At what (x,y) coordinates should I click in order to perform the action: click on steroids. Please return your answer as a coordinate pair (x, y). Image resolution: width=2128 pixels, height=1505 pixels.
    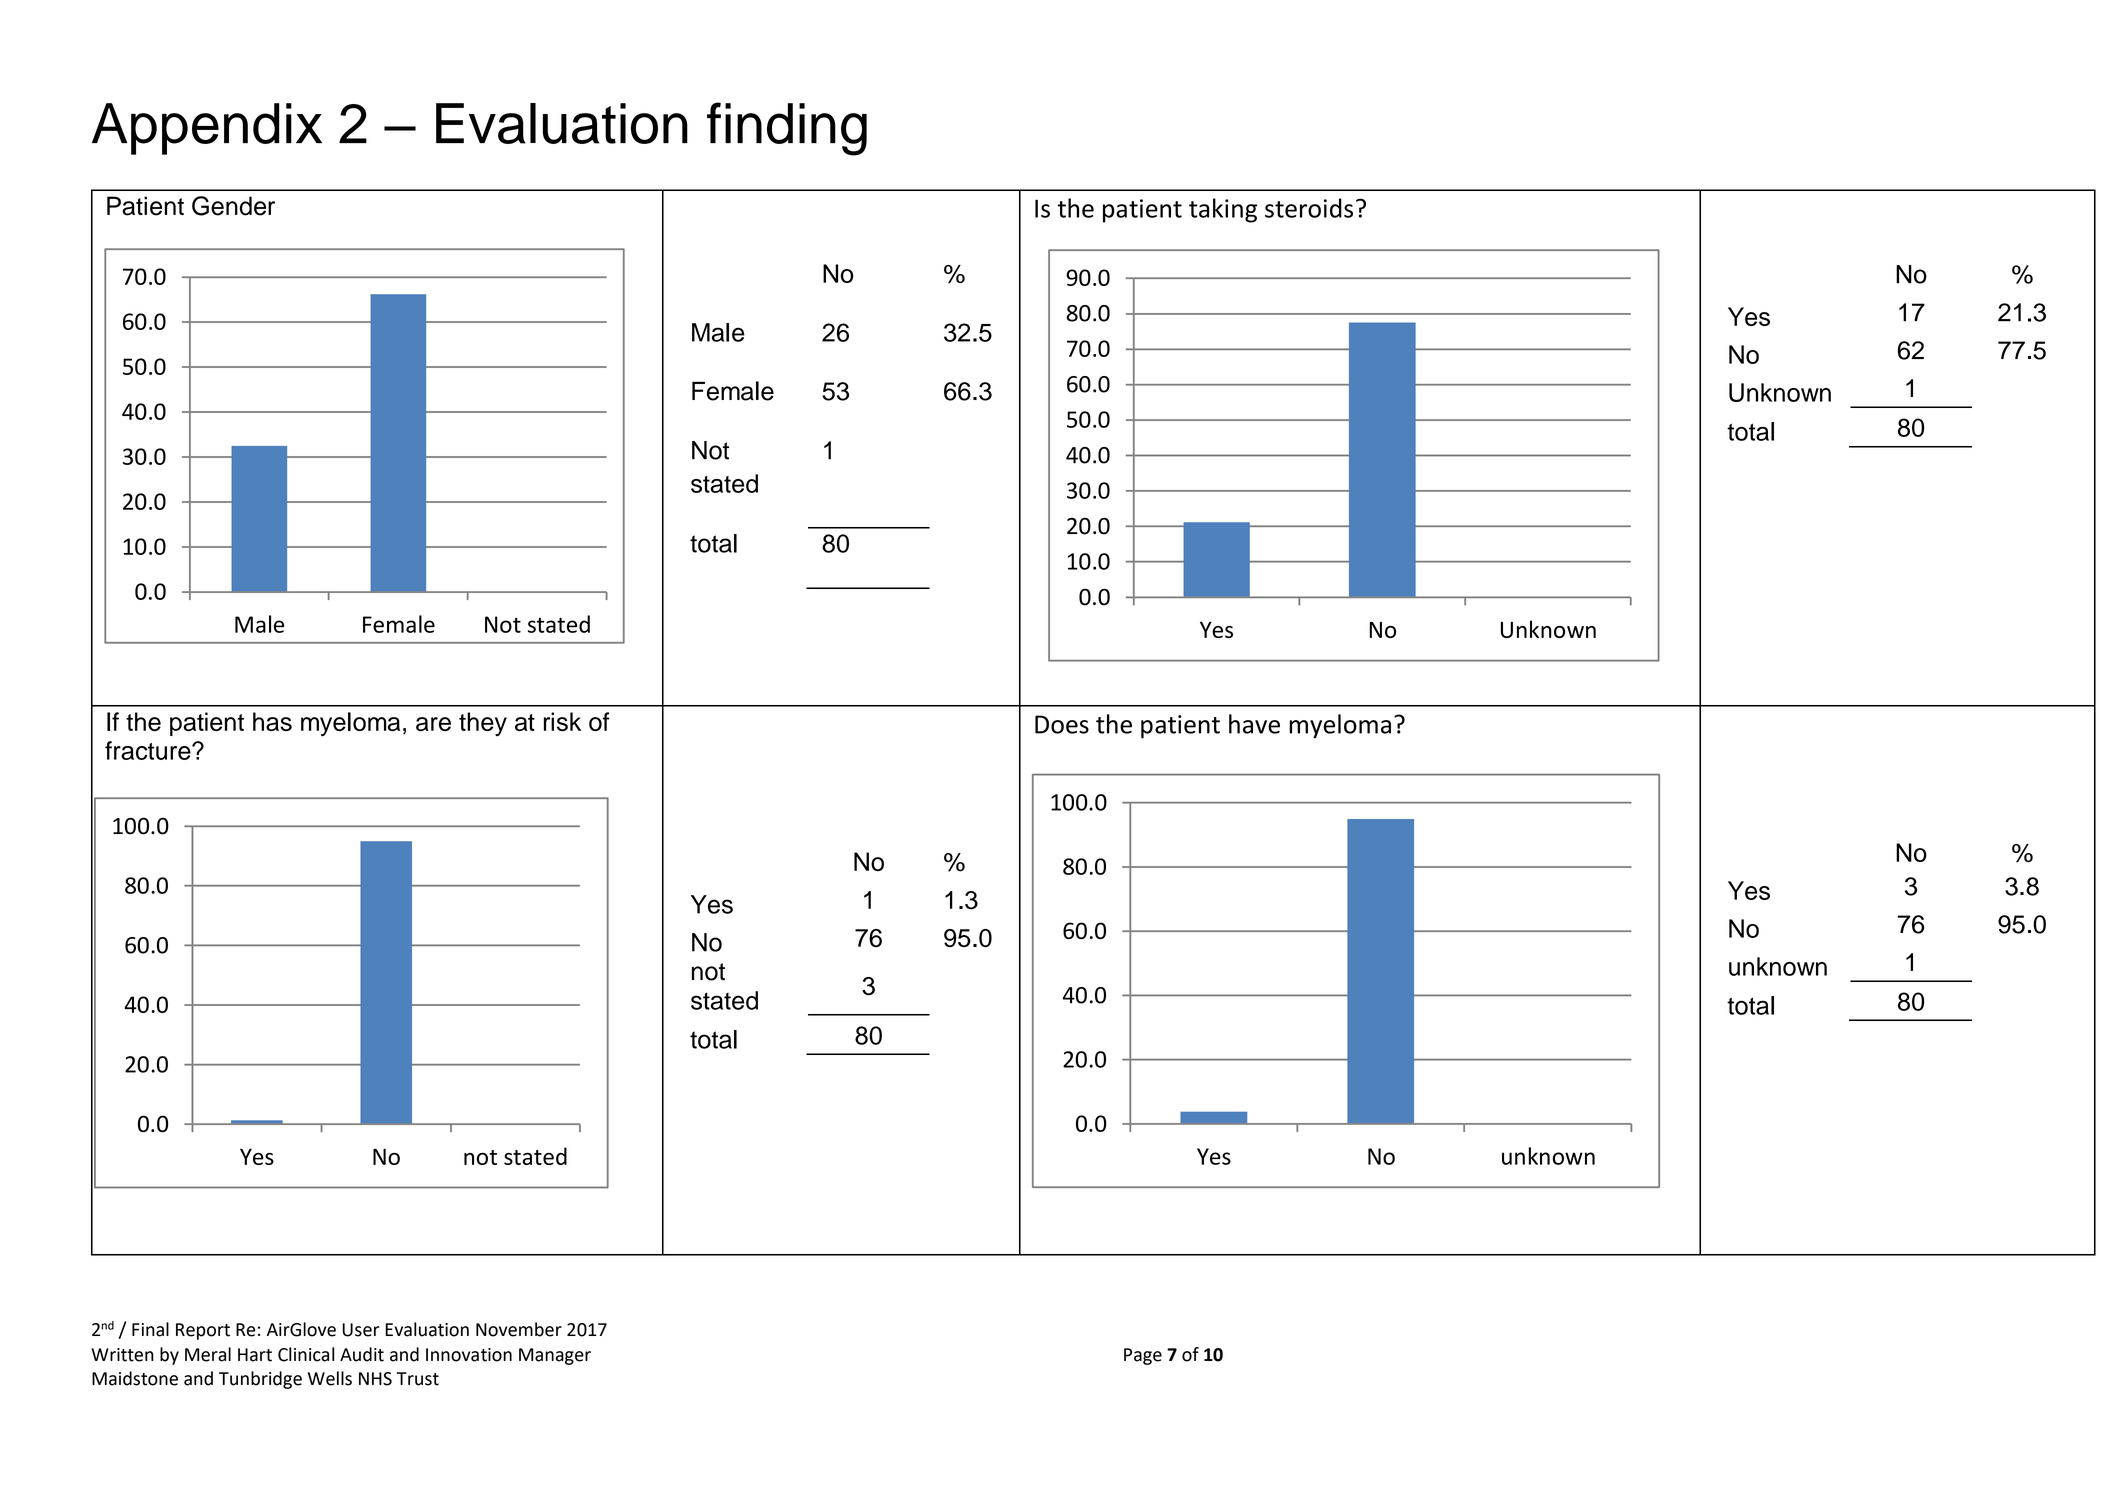
    Looking at the image, I should click on (1309, 208).
